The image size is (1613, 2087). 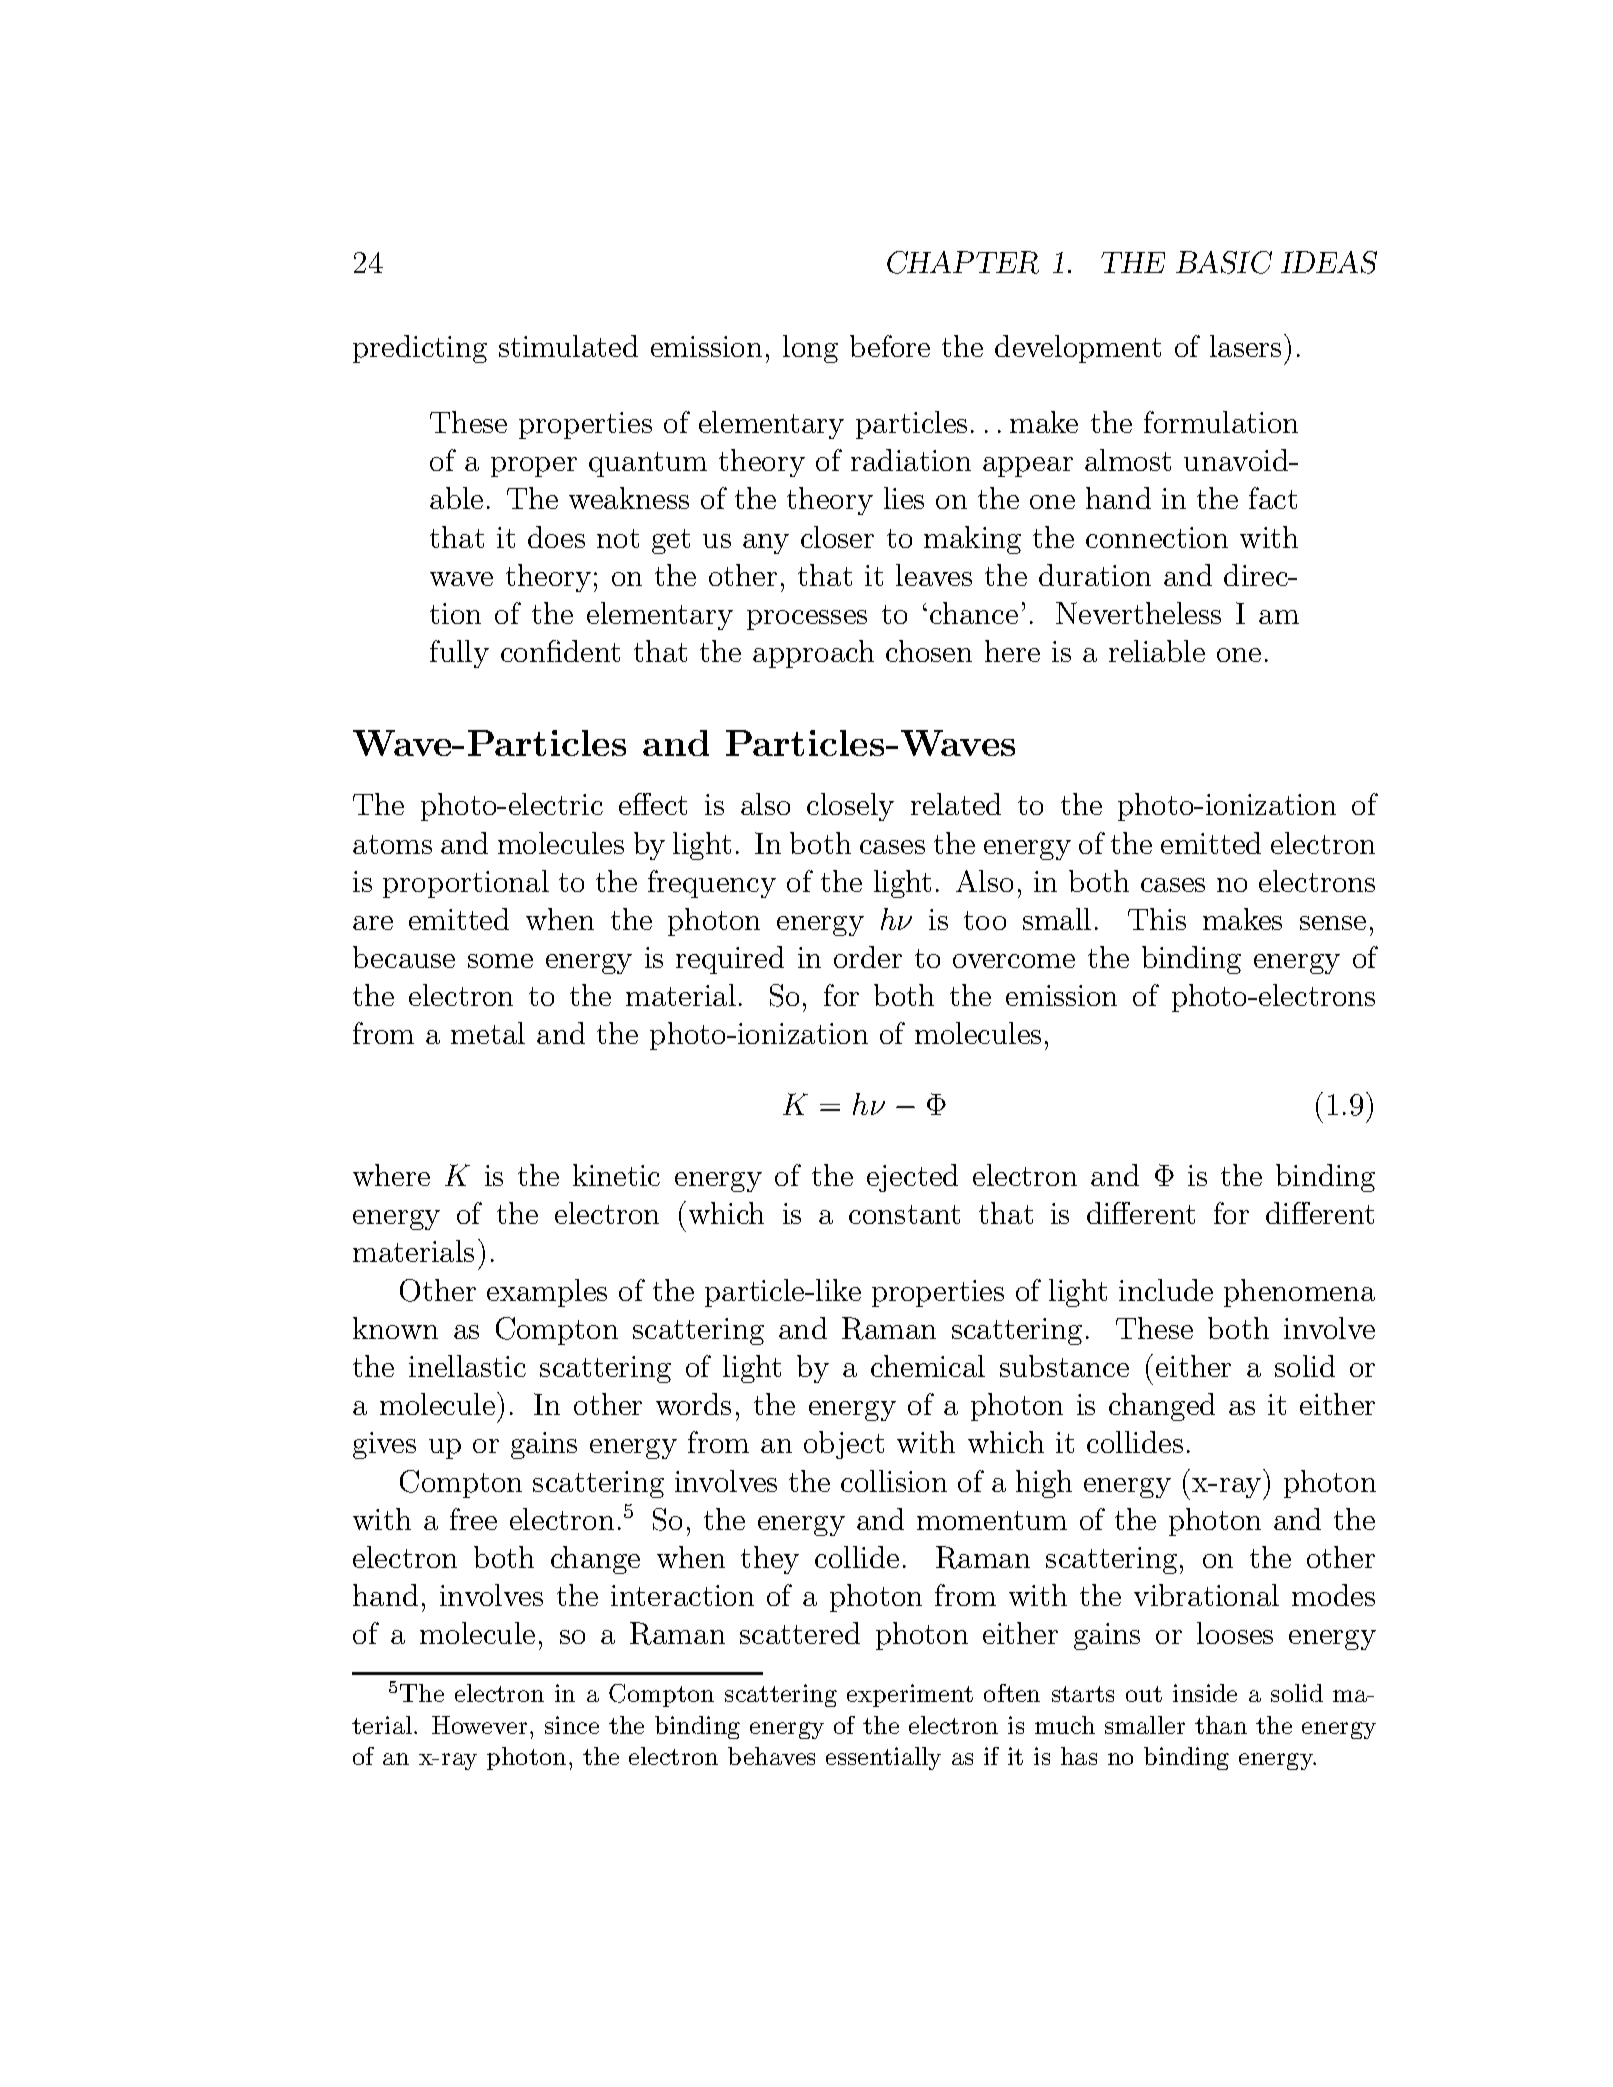 What do you see at coordinates (868, 957) in the page?
I see `order` at bounding box center [868, 957].
